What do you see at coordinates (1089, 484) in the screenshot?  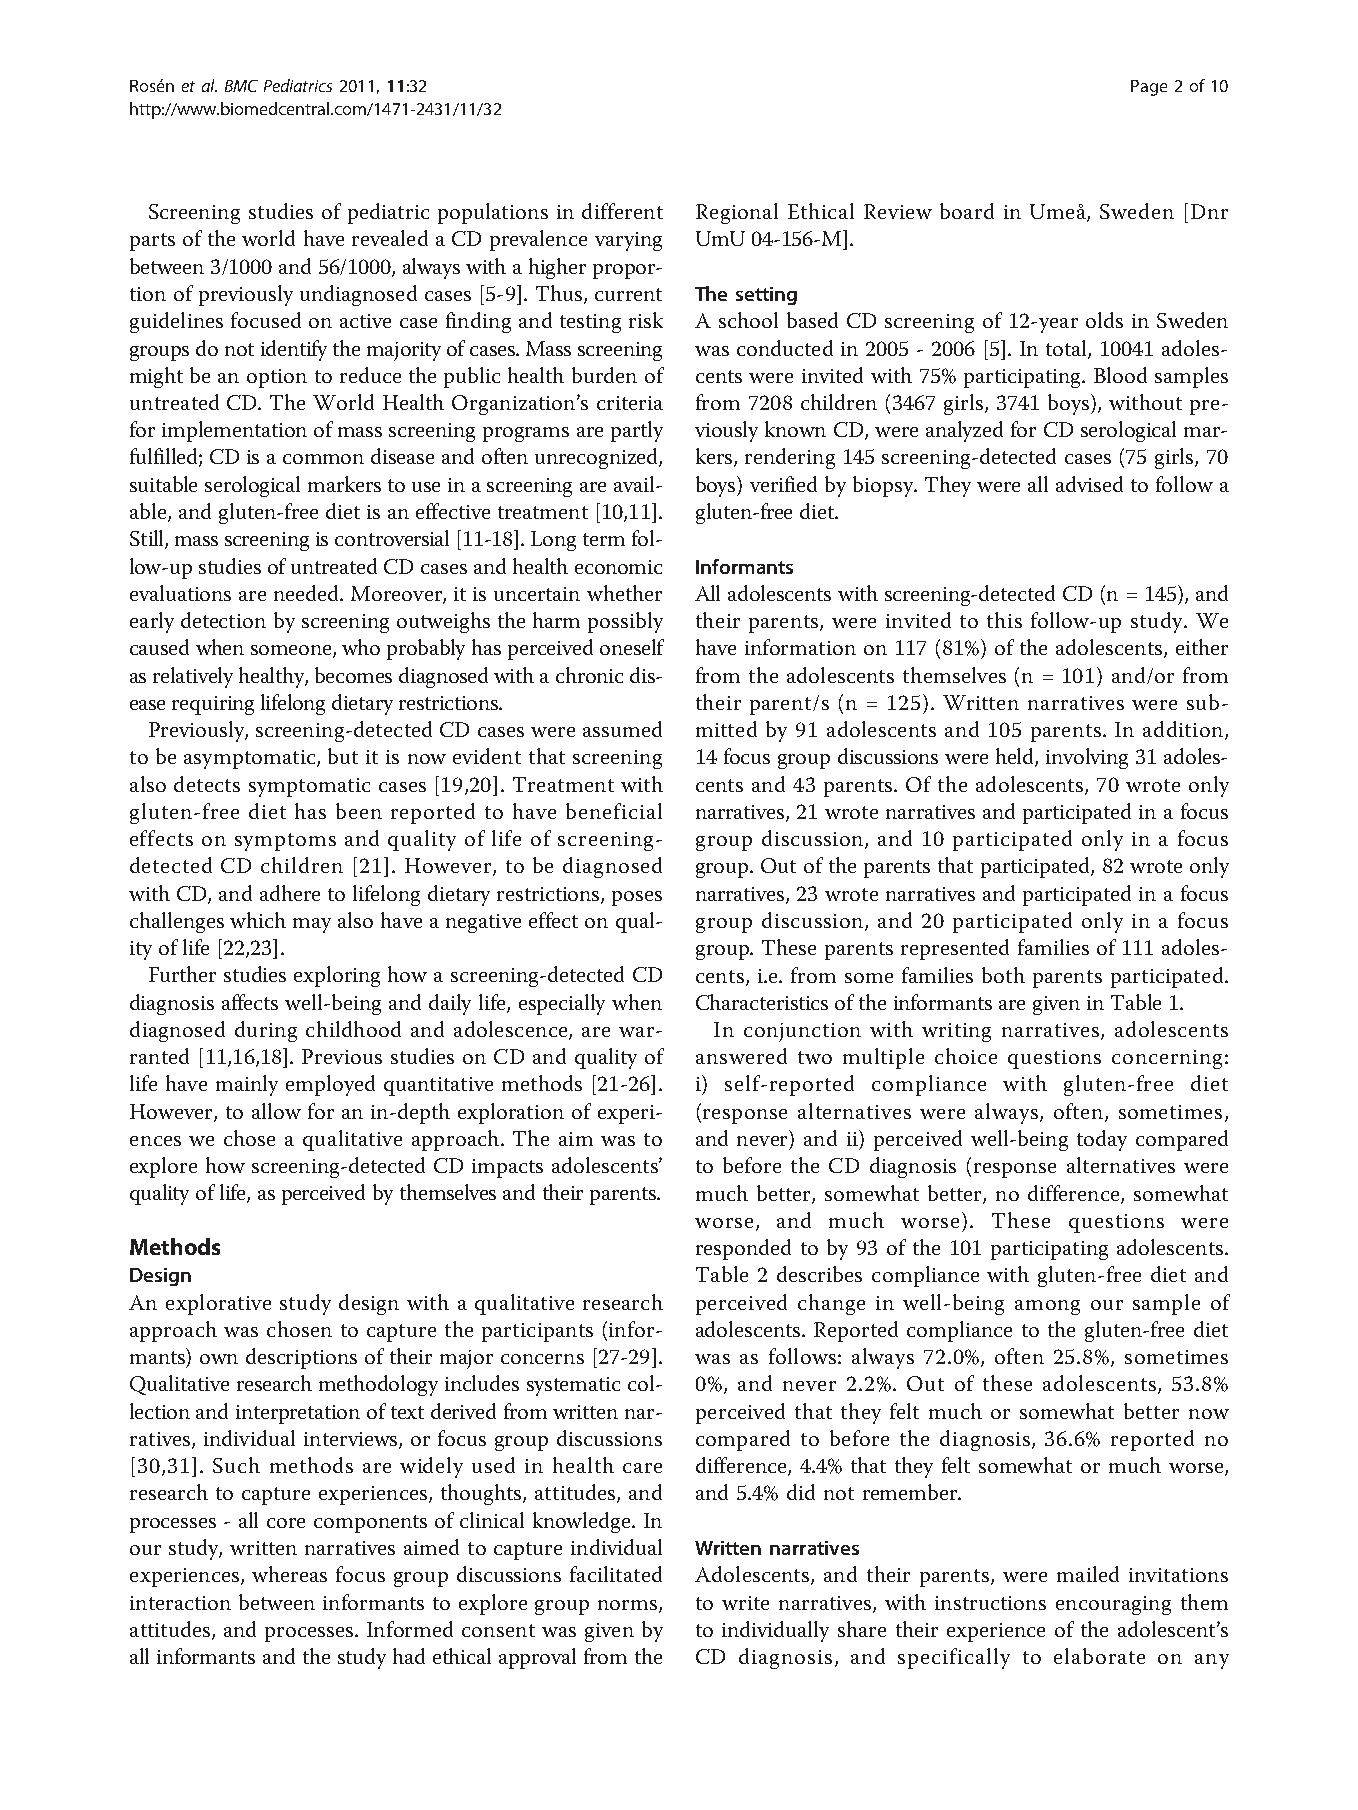 I see `advised` at bounding box center [1089, 484].
